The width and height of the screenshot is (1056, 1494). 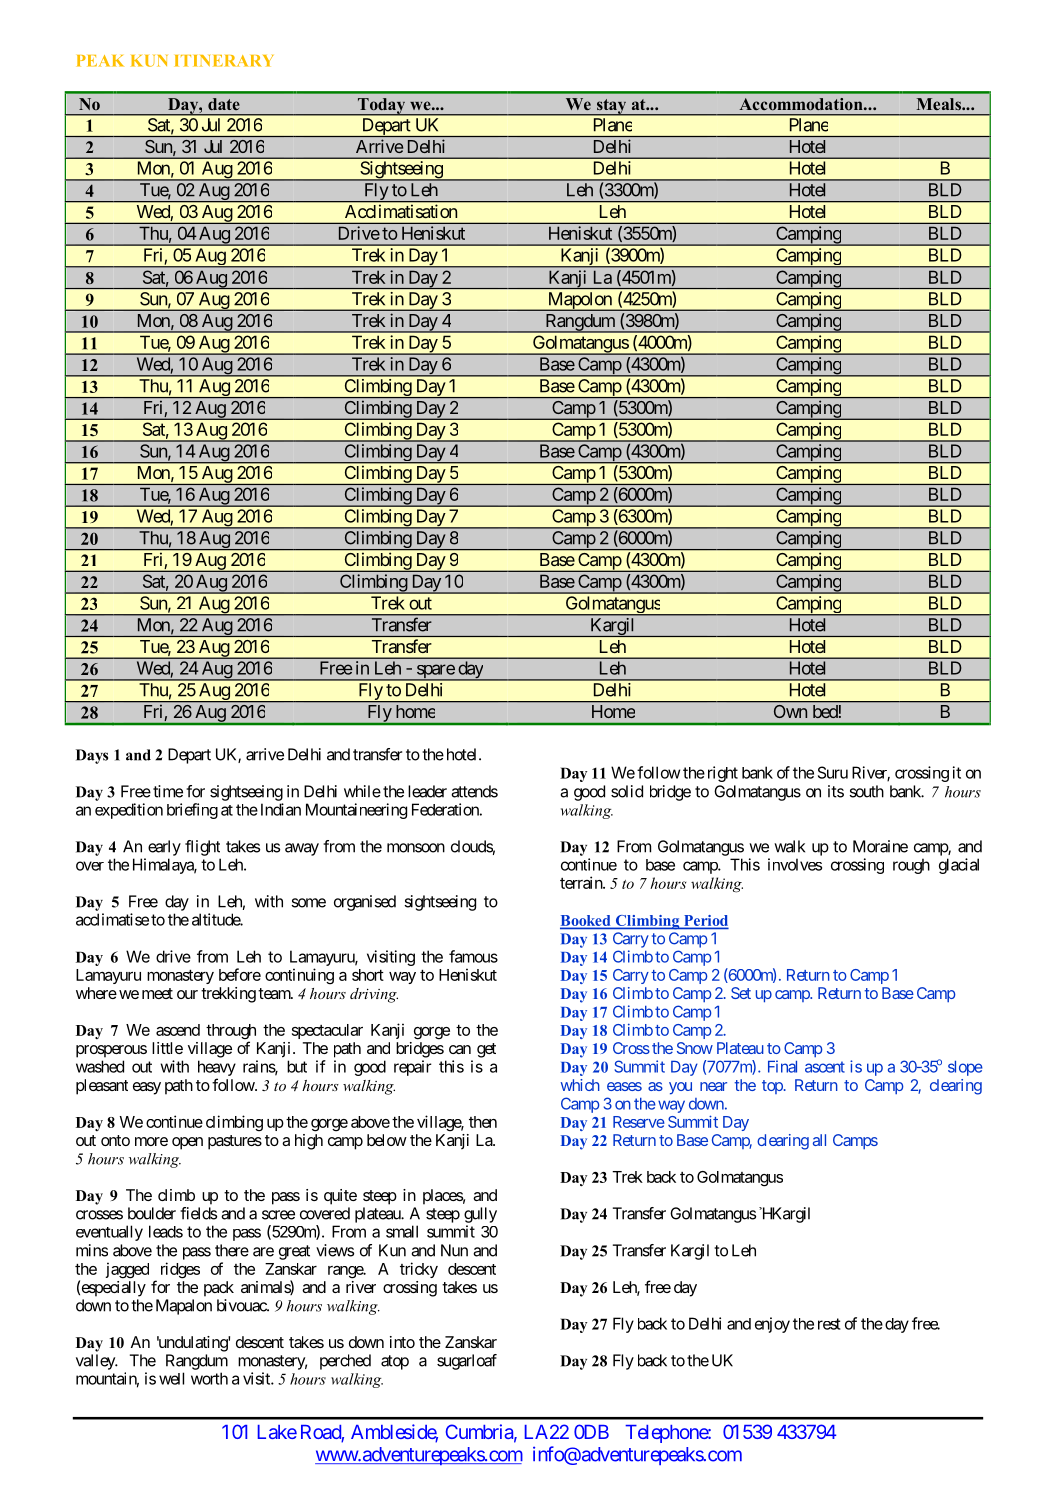 I want to click on Meals, so click(x=940, y=104).
